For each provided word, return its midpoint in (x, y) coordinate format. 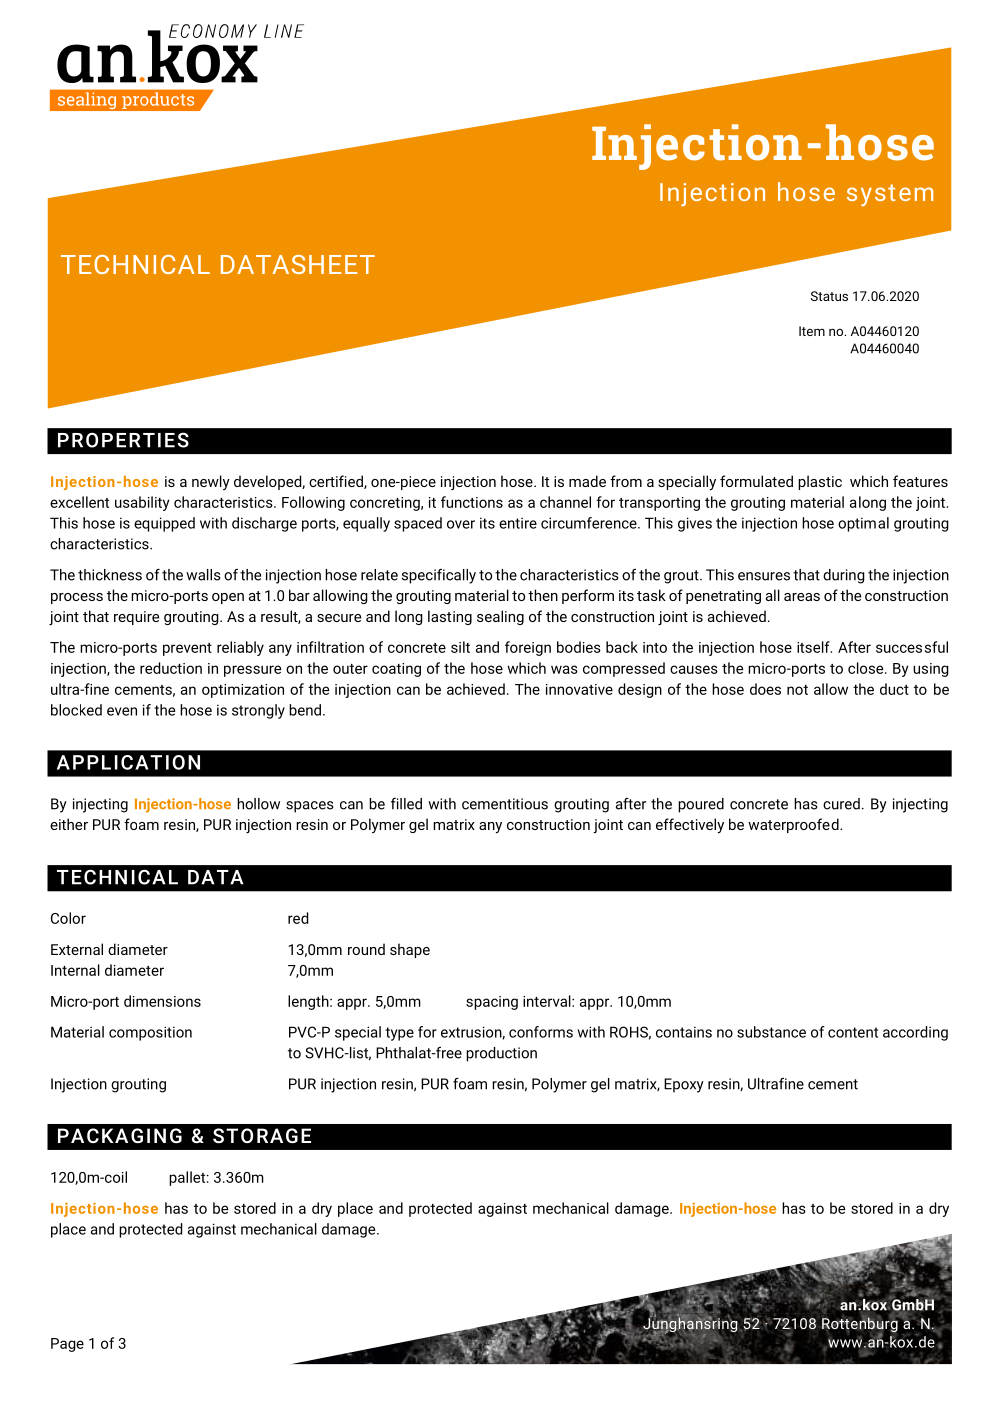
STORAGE (262, 1135)
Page (67, 1345)
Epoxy (684, 1085)
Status (829, 296)
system (890, 195)
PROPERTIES (123, 440)
